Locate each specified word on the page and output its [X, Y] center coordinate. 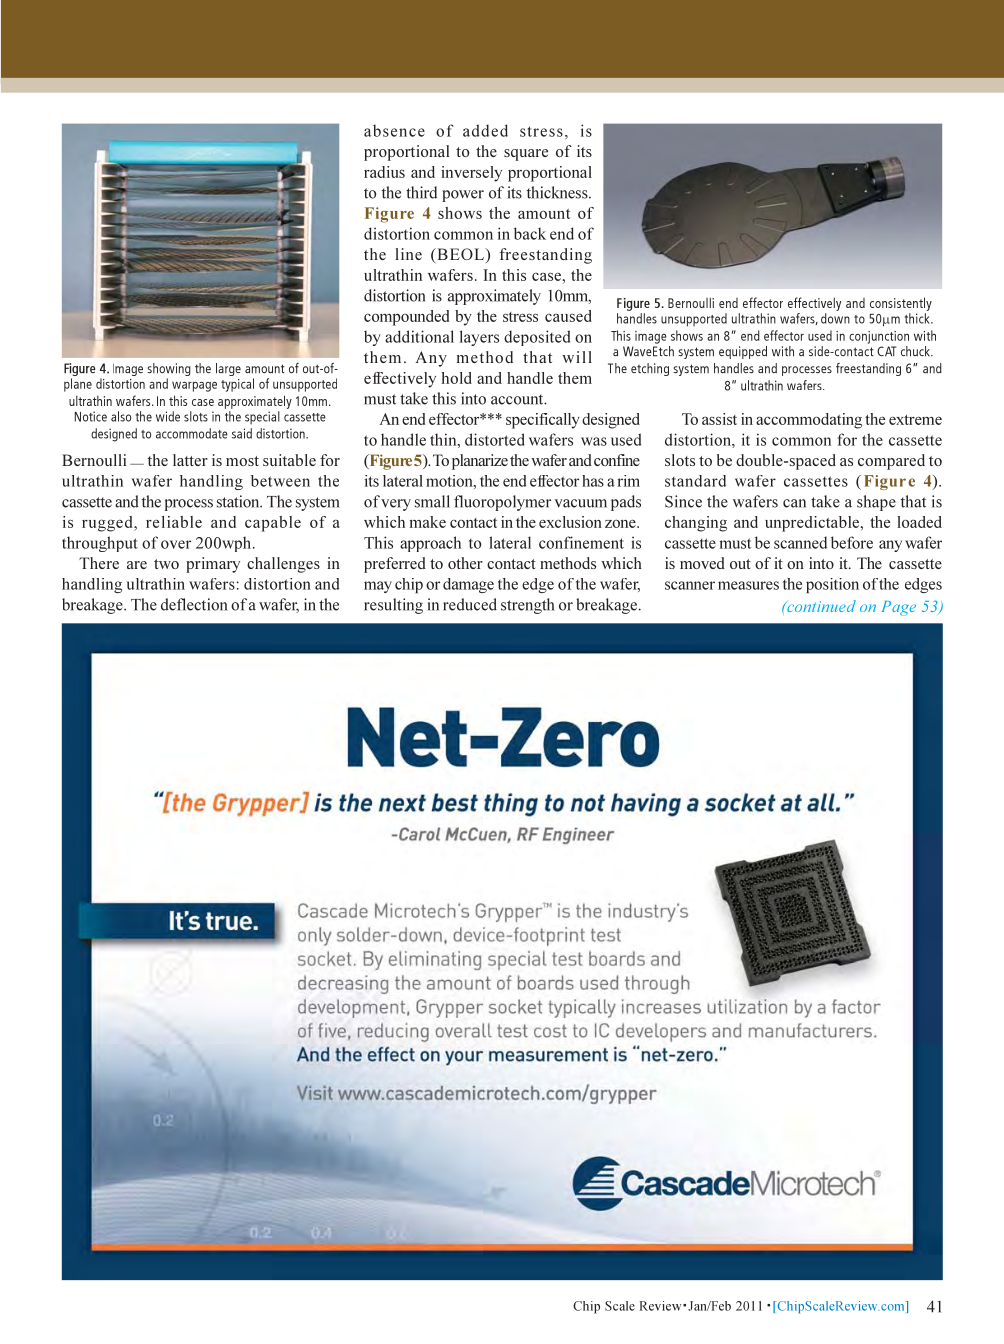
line [408, 254]
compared [891, 462]
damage [468, 585]
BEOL [460, 255]
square [526, 155]
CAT [886, 351]
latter [190, 460]
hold [457, 378]
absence [394, 130]
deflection [194, 604]
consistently [901, 304]
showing [169, 371]
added [485, 130]
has [593, 481]
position [832, 585]
